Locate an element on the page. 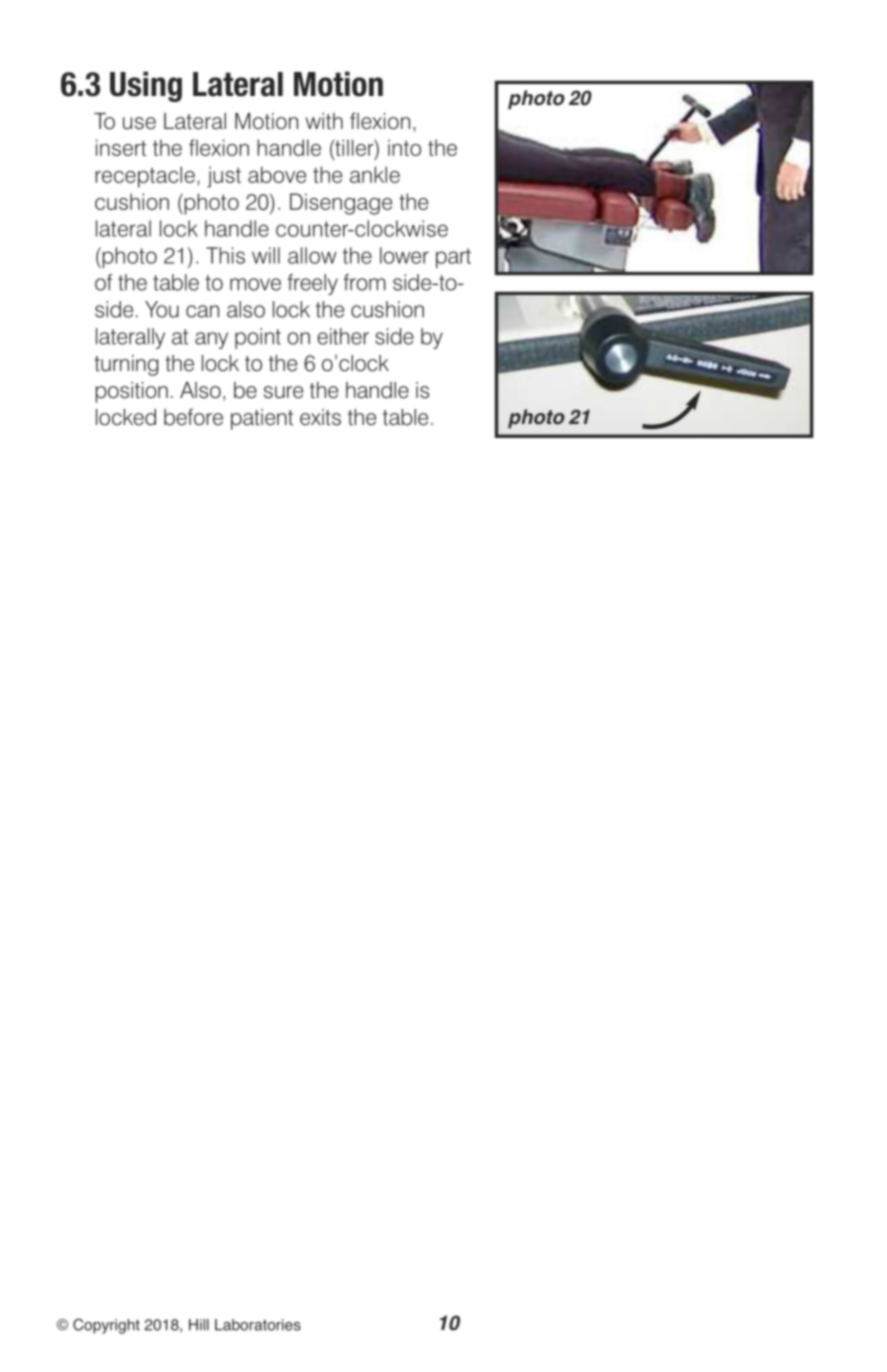 The image size is (887, 1372). above is located at coordinates (277, 174).
